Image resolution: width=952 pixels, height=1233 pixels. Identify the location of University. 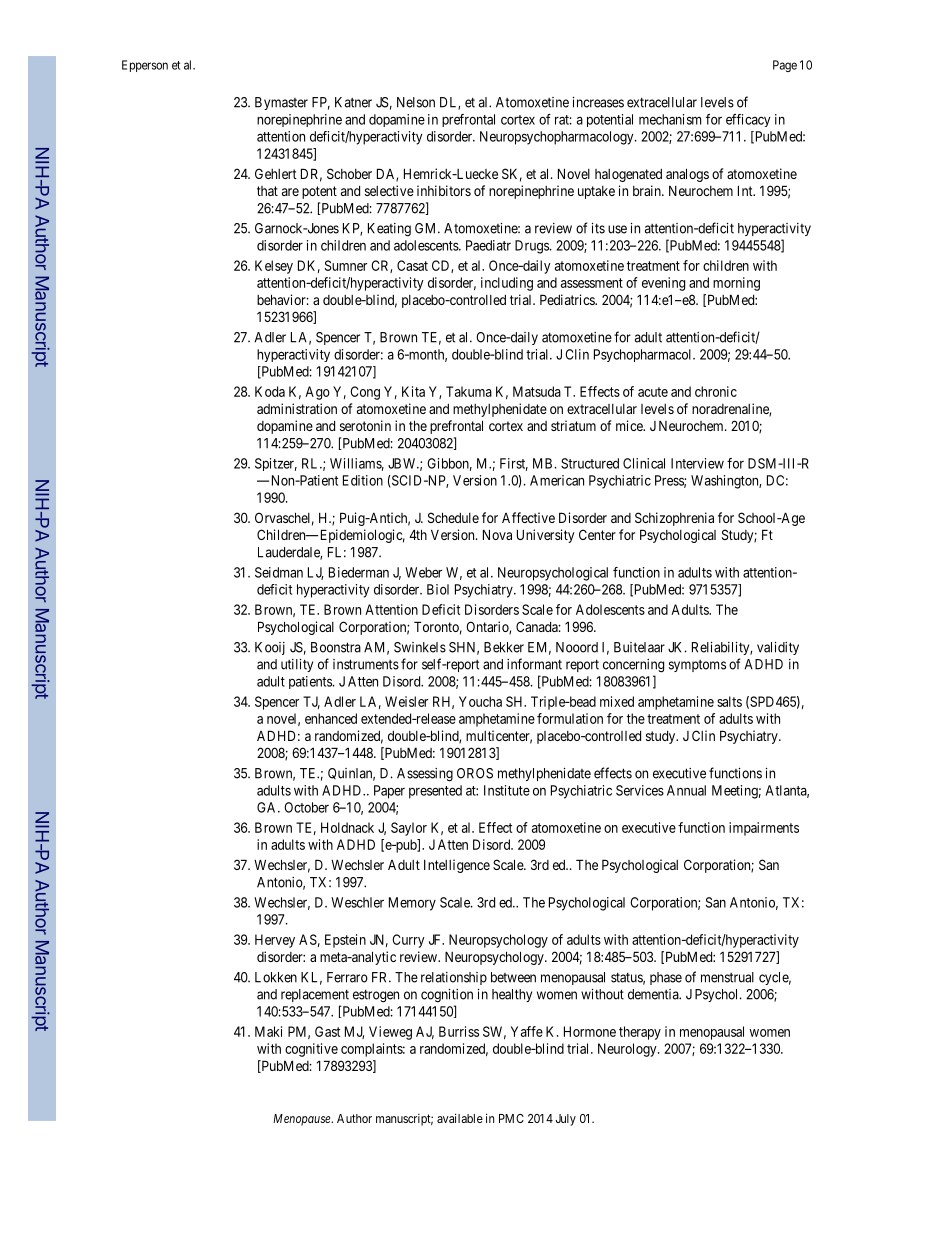
(546, 536).
